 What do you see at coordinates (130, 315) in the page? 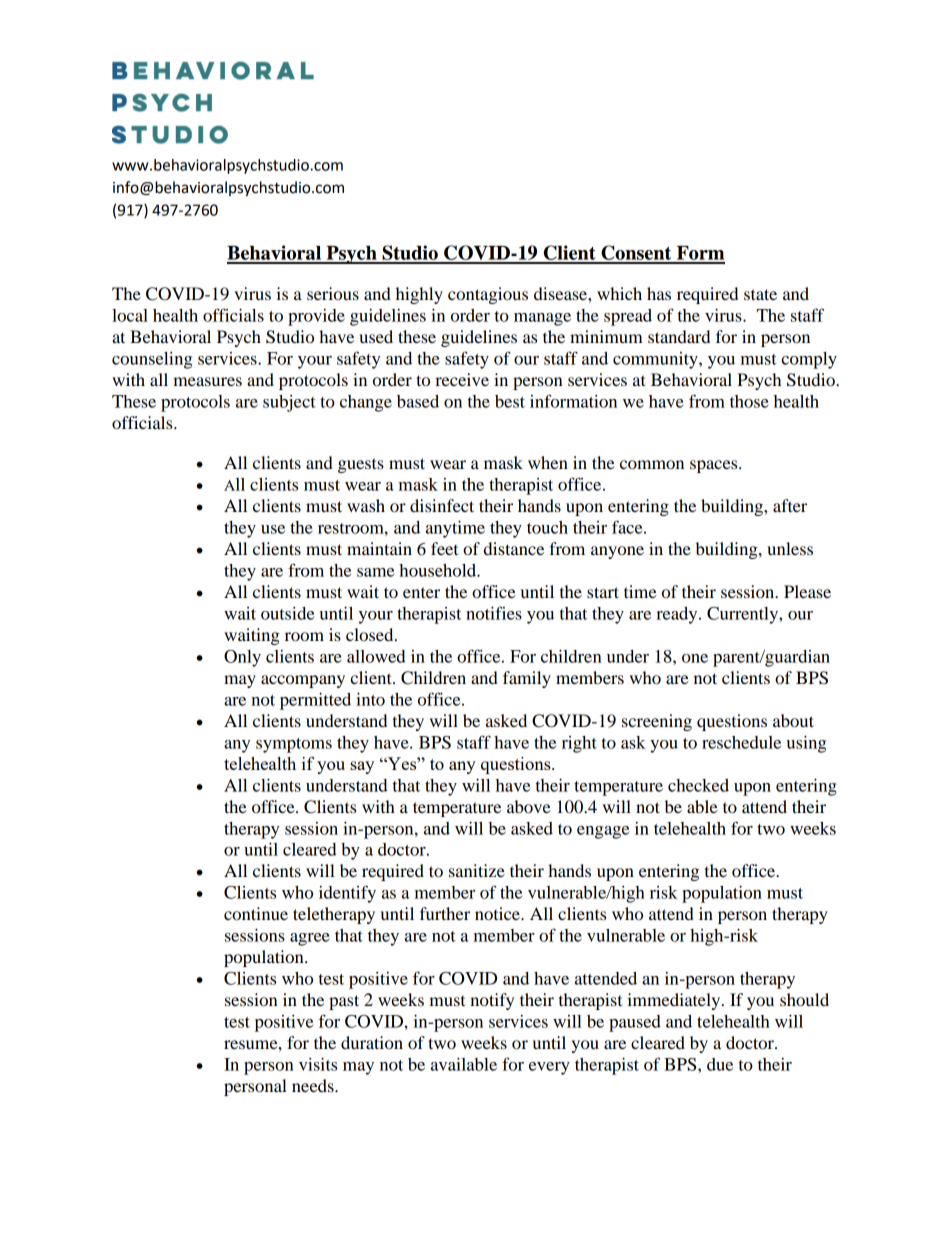
I see `local` at bounding box center [130, 315].
